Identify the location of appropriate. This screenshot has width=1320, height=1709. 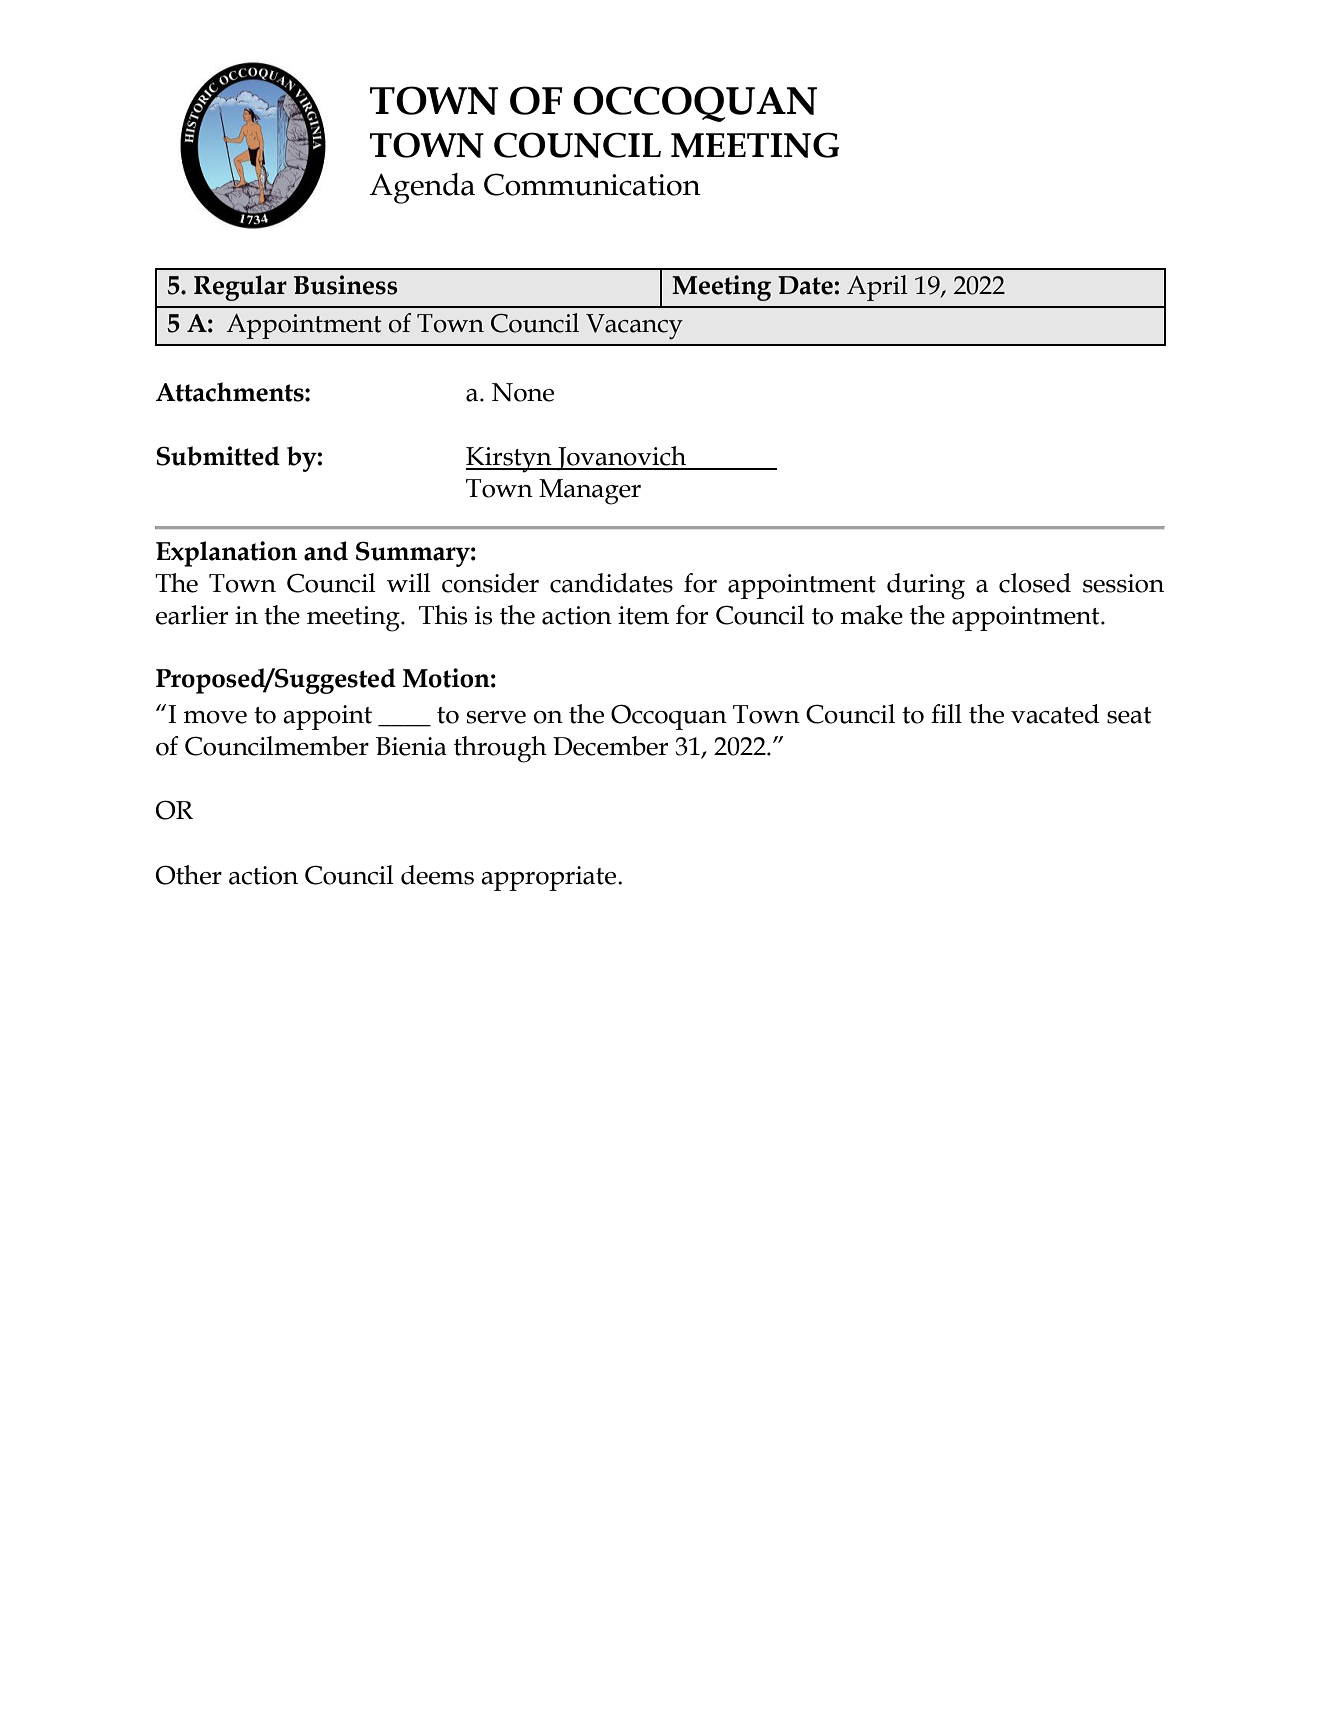
(550, 878).
